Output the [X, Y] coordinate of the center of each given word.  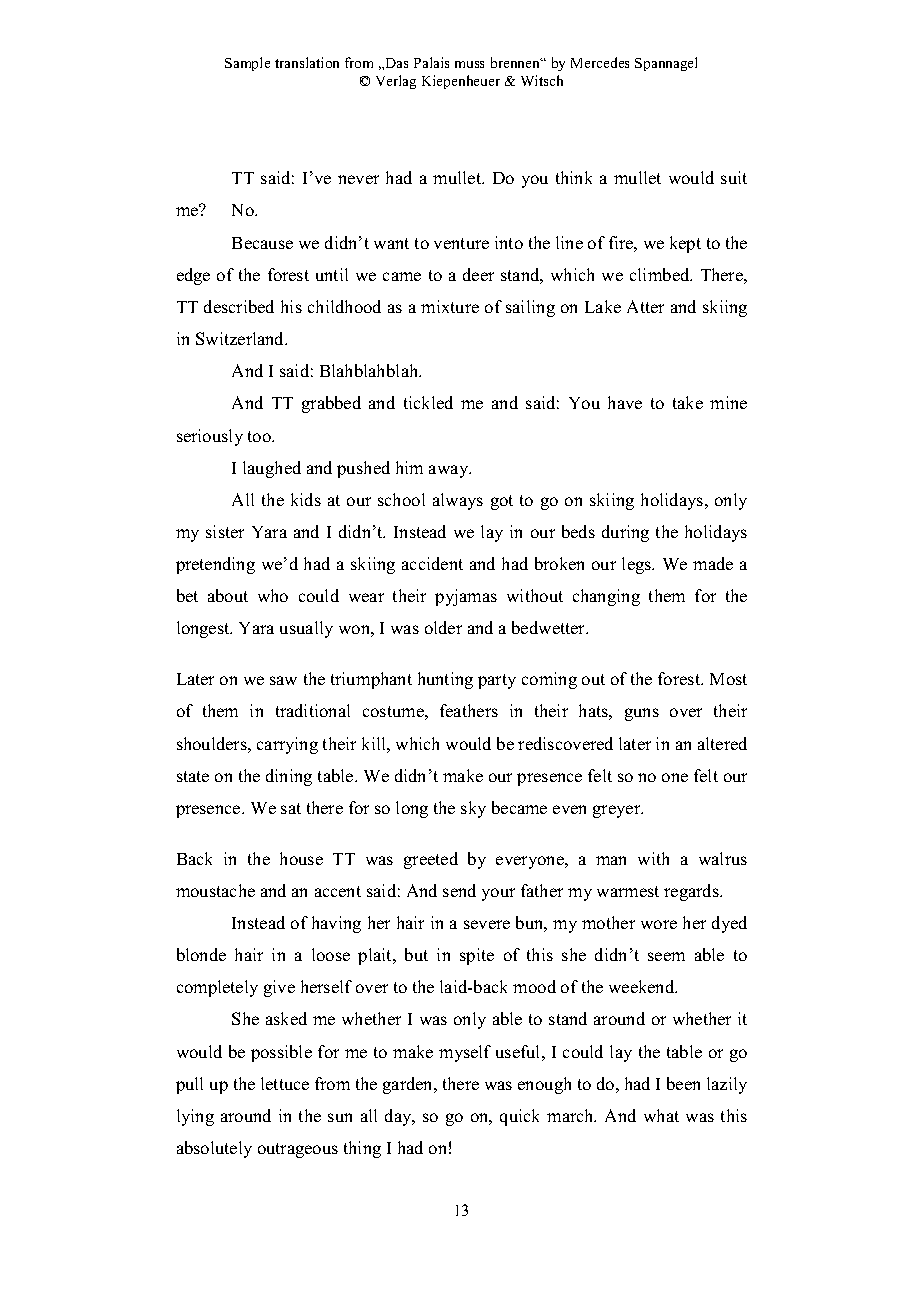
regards [692, 892]
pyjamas [466, 597]
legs [638, 565]
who [273, 595]
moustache [215, 890]
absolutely [214, 1149]
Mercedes [600, 62]
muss [469, 64]
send [459, 890]
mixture [450, 306]
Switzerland [241, 338]
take [688, 402]
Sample [247, 64]
